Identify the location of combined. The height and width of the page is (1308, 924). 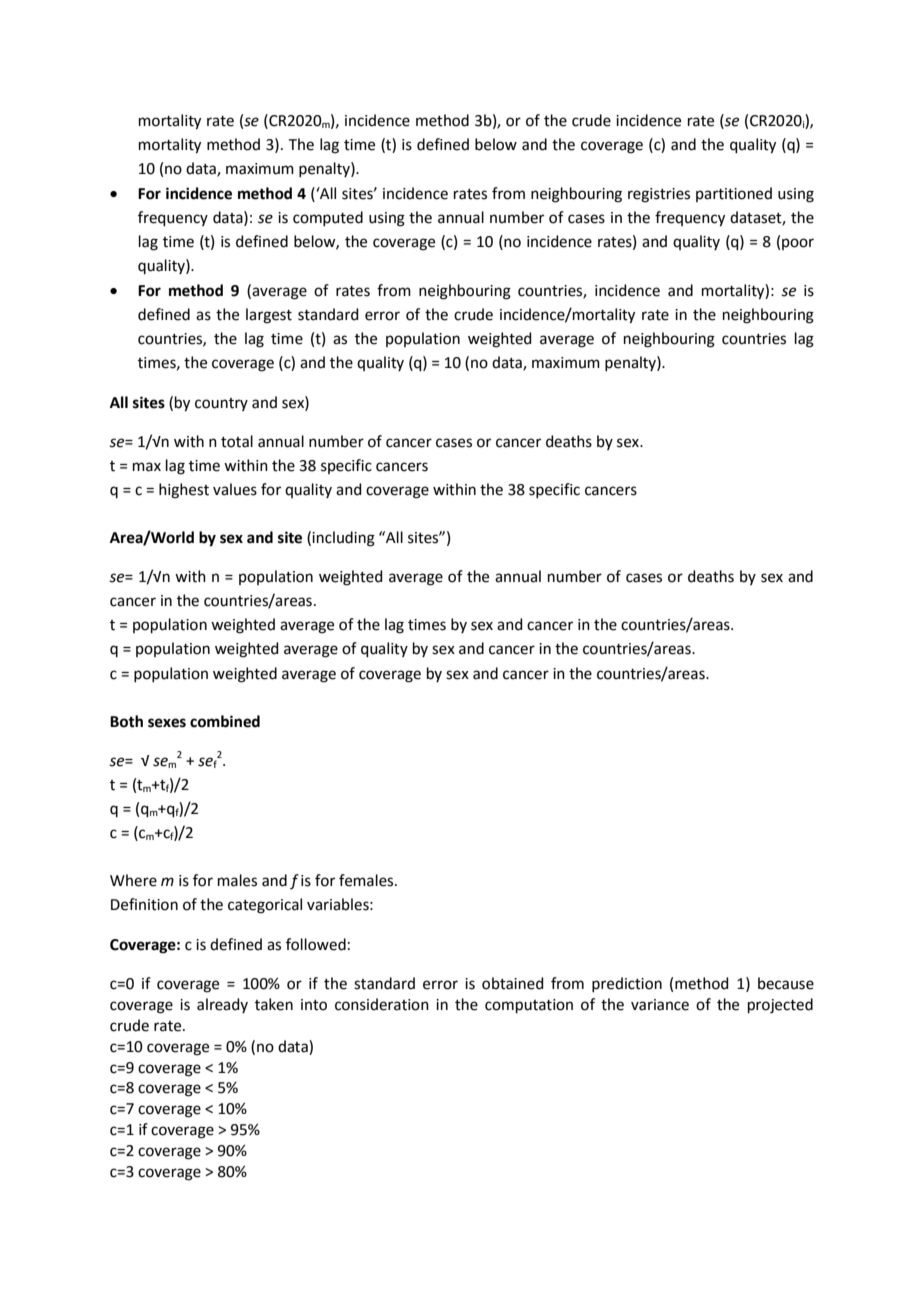
(225, 721).
